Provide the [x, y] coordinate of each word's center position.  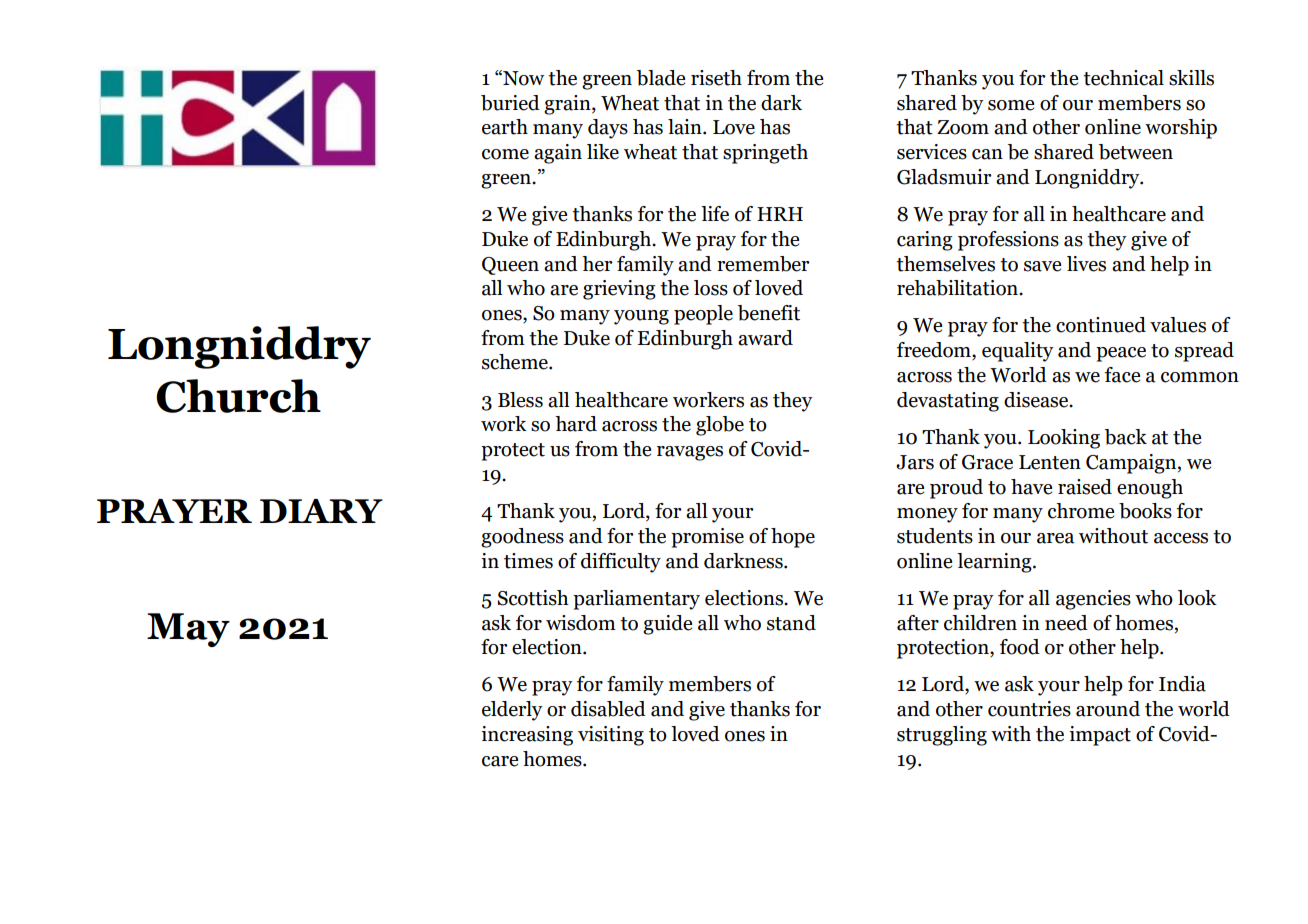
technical [1123, 78]
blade [661, 78]
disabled [608, 709]
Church [238, 396]
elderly [512, 711]
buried [510, 103]
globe [720, 426]
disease [1037, 400]
